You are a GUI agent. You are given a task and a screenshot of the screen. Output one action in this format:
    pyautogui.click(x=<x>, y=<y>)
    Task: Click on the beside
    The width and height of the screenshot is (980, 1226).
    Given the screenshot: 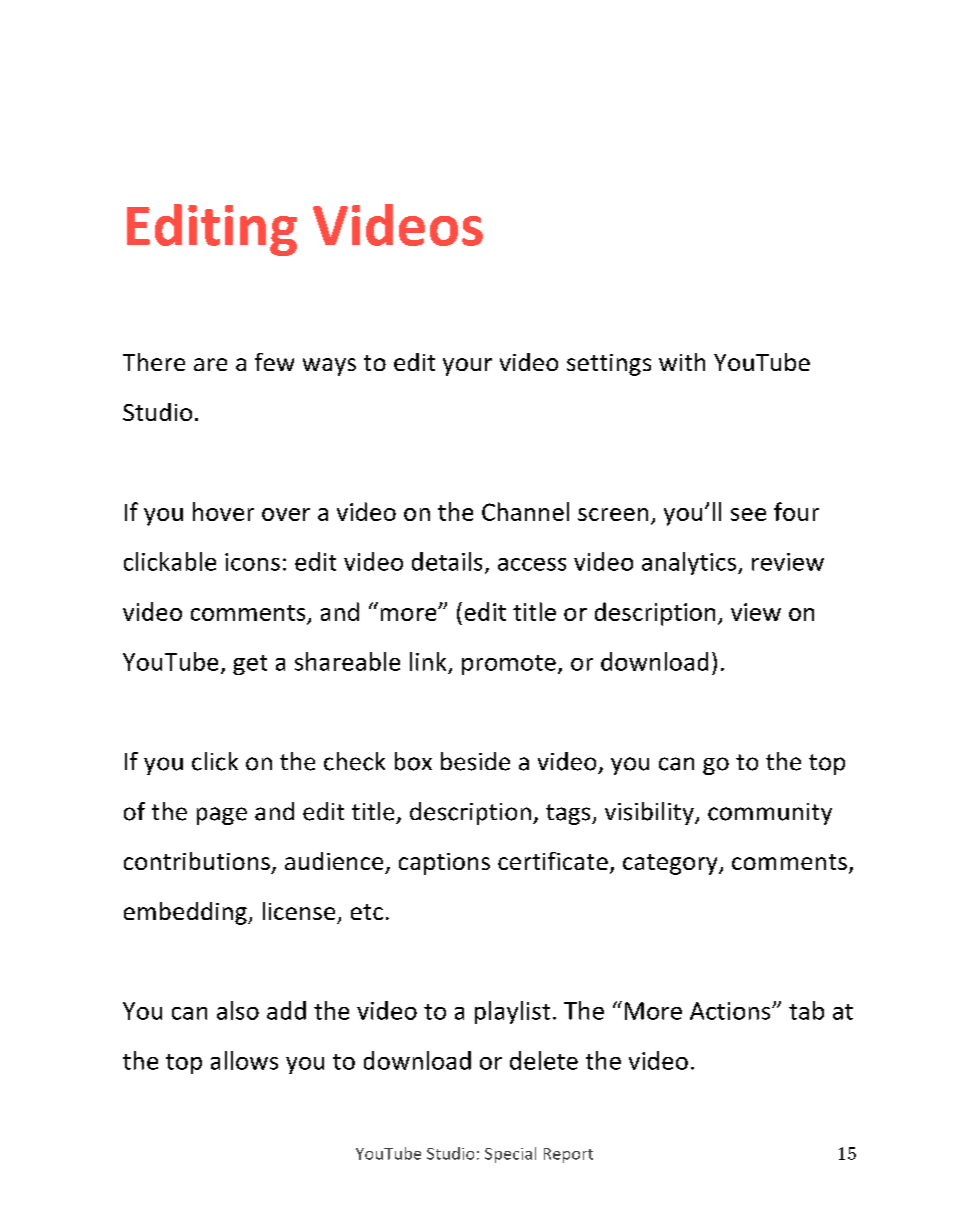 What is the action you would take?
    pyautogui.click(x=475, y=761)
